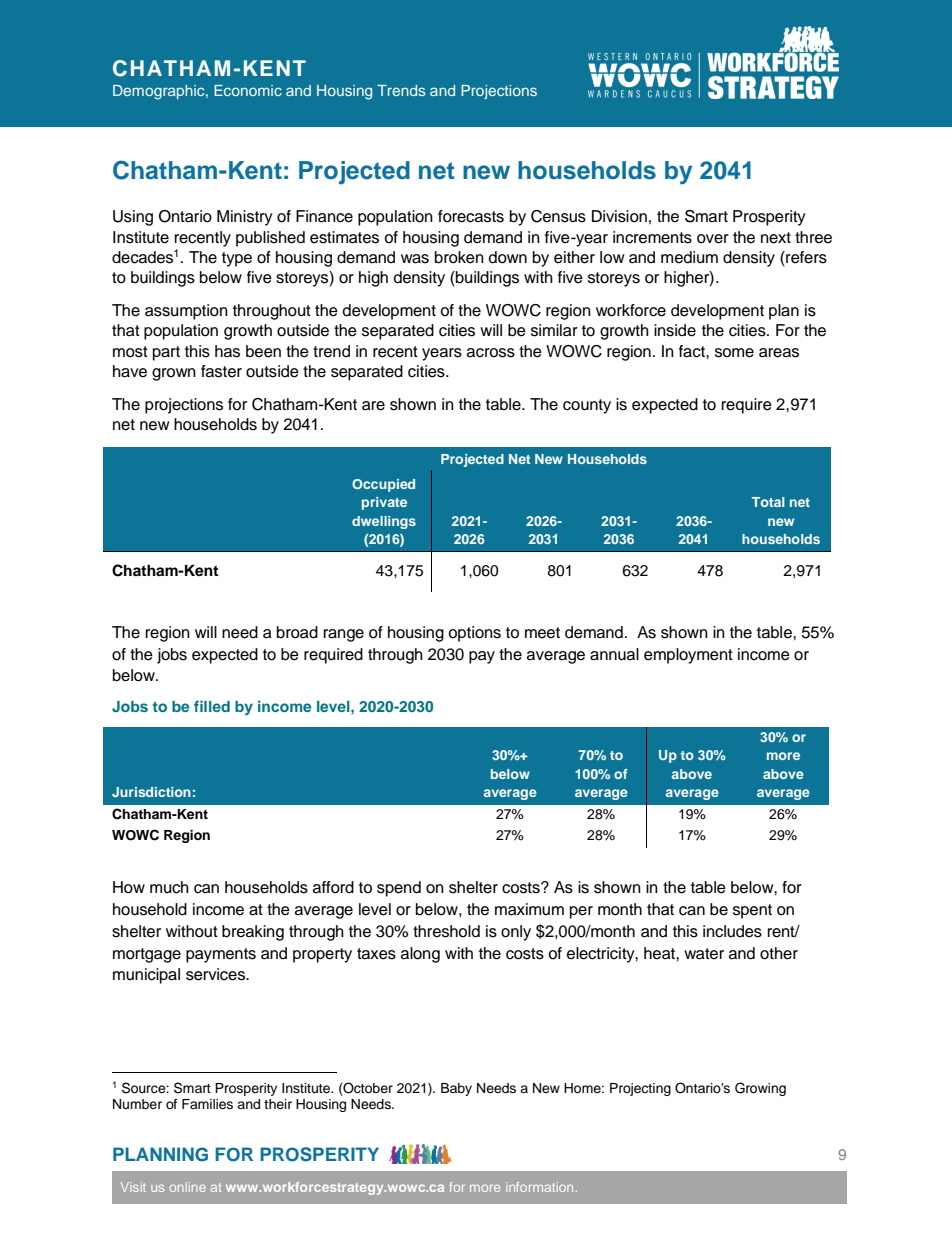 The height and width of the screenshot is (1233, 952). What do you see at coordinates (734, 353) in the screenshot?
I see `some` at bounding box center [734, 353].
